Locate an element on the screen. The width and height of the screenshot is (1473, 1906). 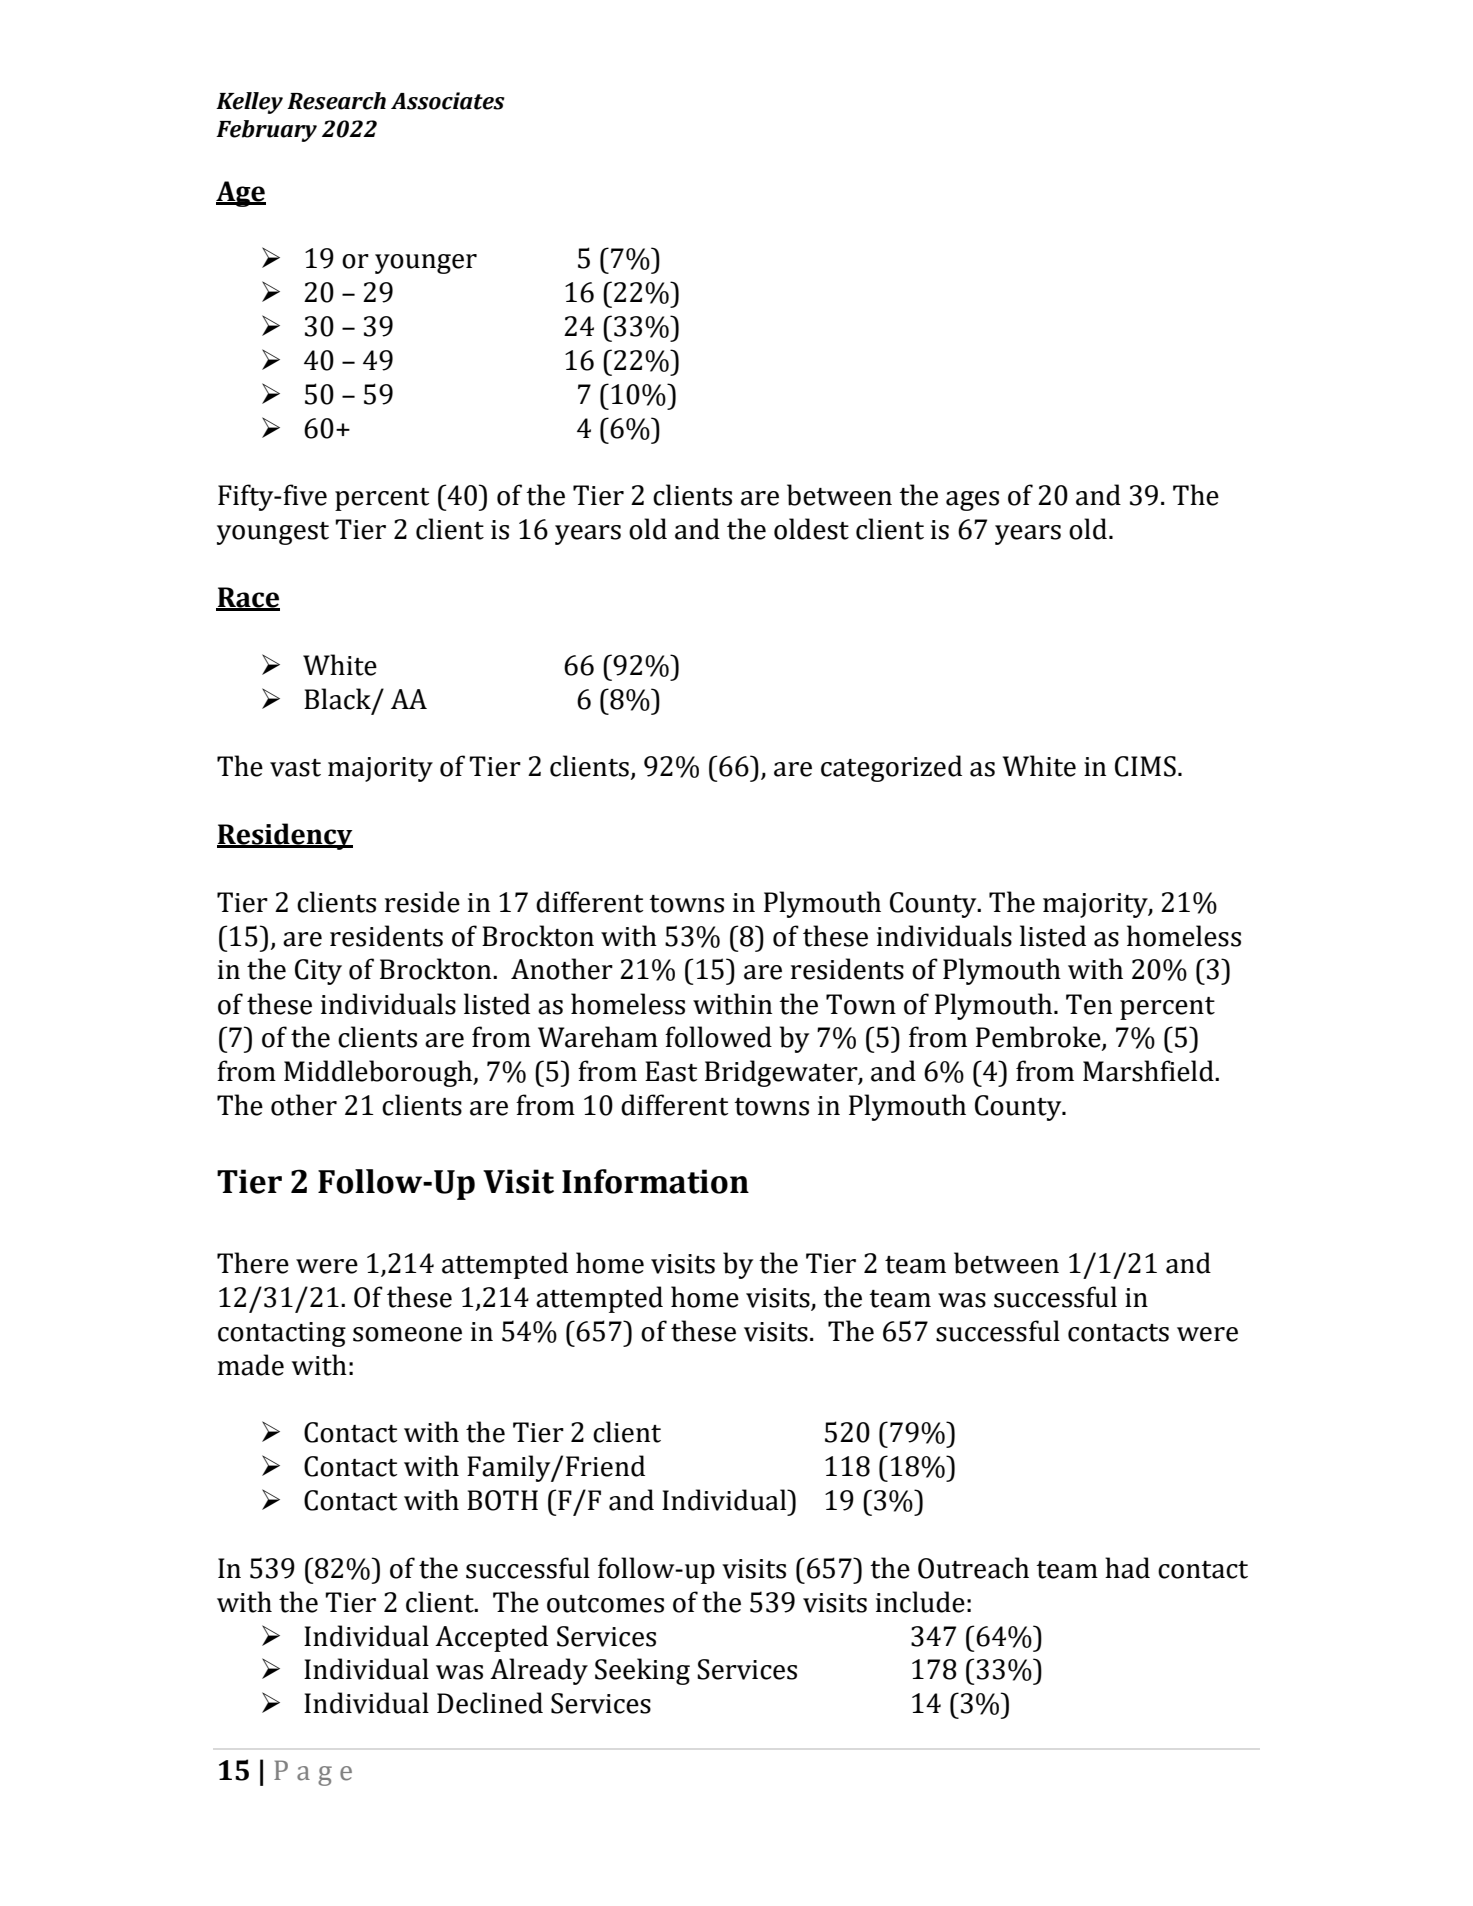
Research is located at coordinates (336, 101).
